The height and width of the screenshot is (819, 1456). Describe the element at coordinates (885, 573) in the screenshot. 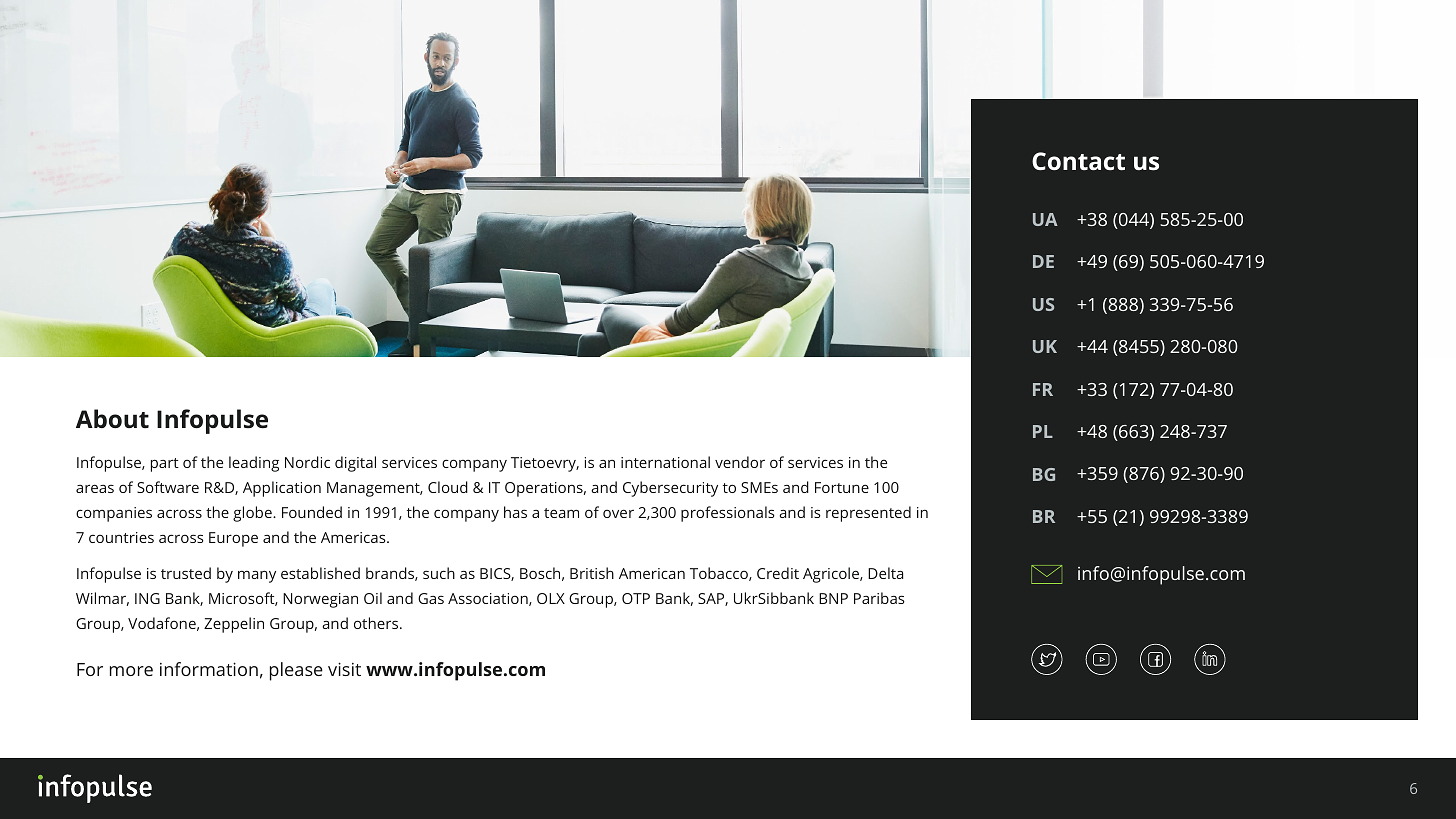

I see `Delta` at that location.
